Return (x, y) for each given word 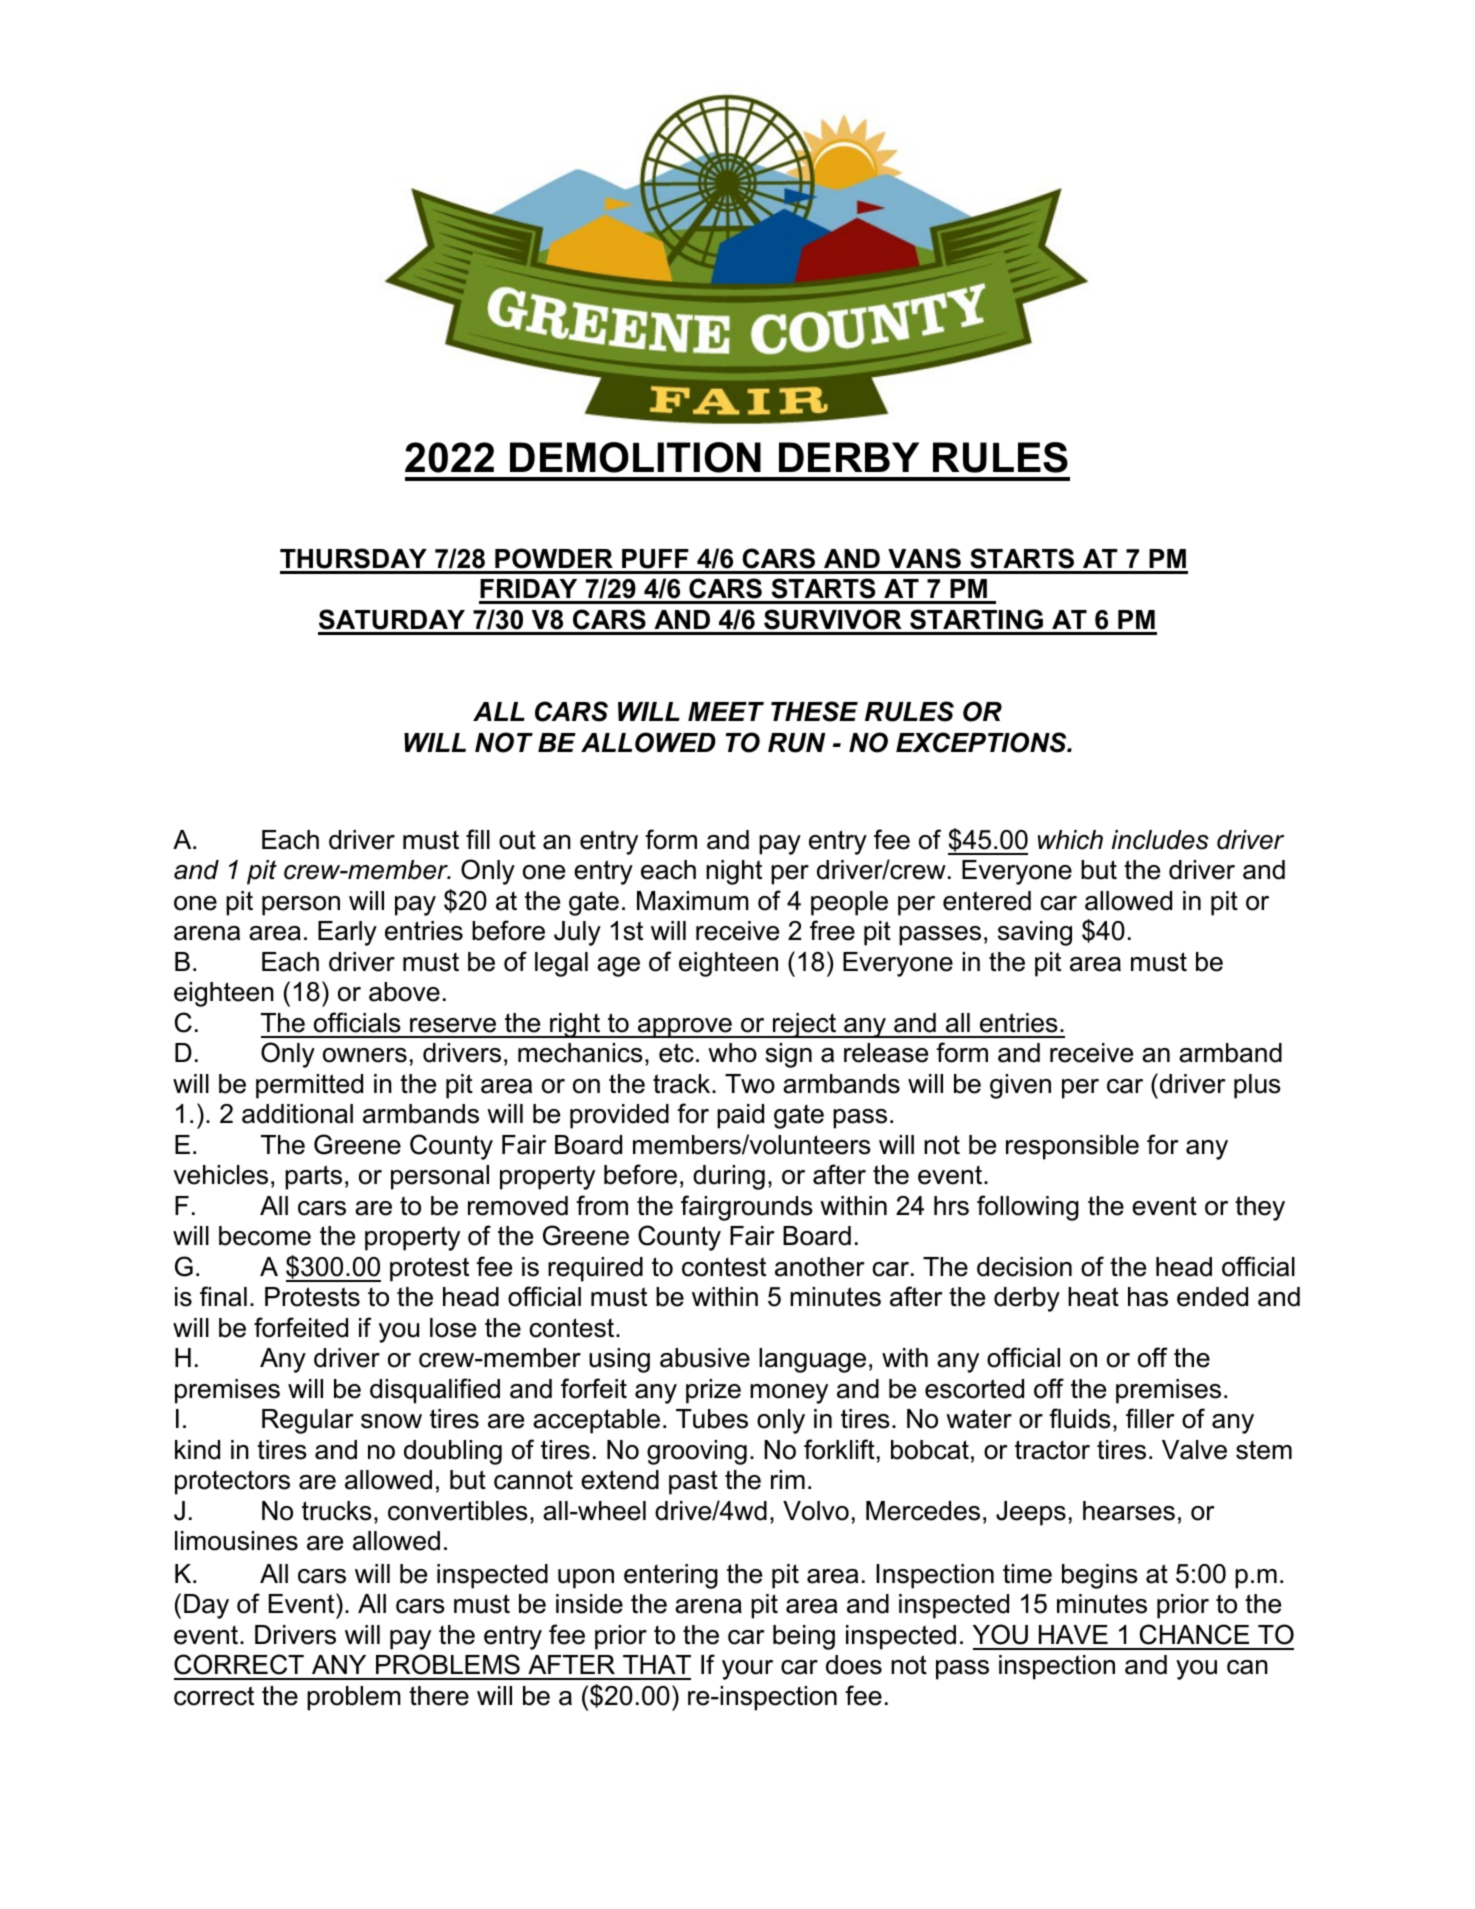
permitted (309, 1086)
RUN (796, 743)
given (1020, 1086)
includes (1160, 840)
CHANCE (1194, 1634)
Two (750, 1084)
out (517, 840)
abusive (705, 1358)
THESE (814, 711)
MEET (726, 711)
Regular (307, 1421)
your (747, 1670)
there (439, 1696)
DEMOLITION (635, 457)
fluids (1080, 1418)
